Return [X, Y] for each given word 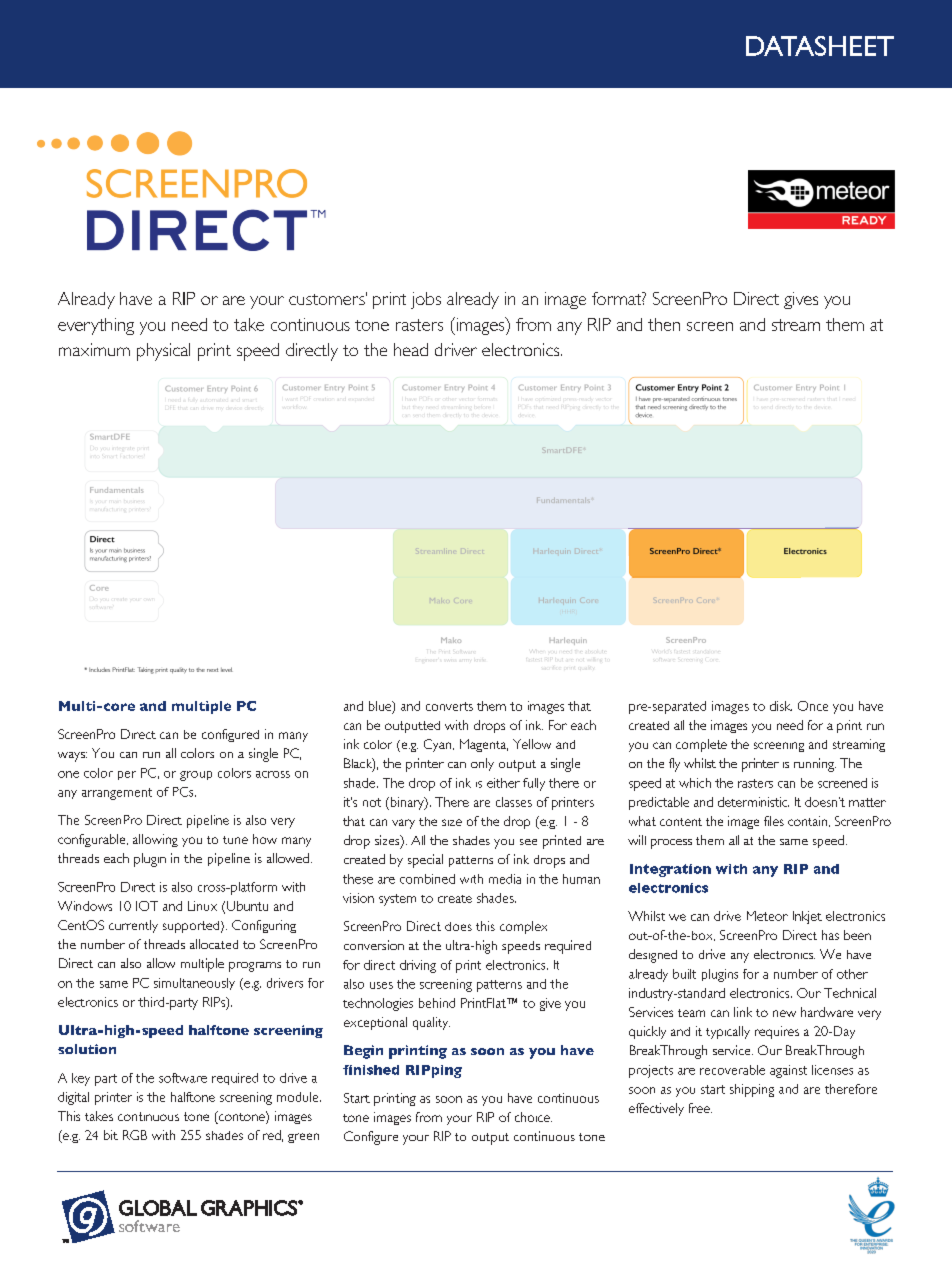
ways [72, 757]
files [774, 821]
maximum [94, 349]
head [411, 349]
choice [533, 1117]
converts [449, 706]
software [183, 1078]
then [664, 324]
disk [781, 706]
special [425, 861]
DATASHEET [820, 46]
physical [163, 352]
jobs [426, 300]
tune [235, 840]
